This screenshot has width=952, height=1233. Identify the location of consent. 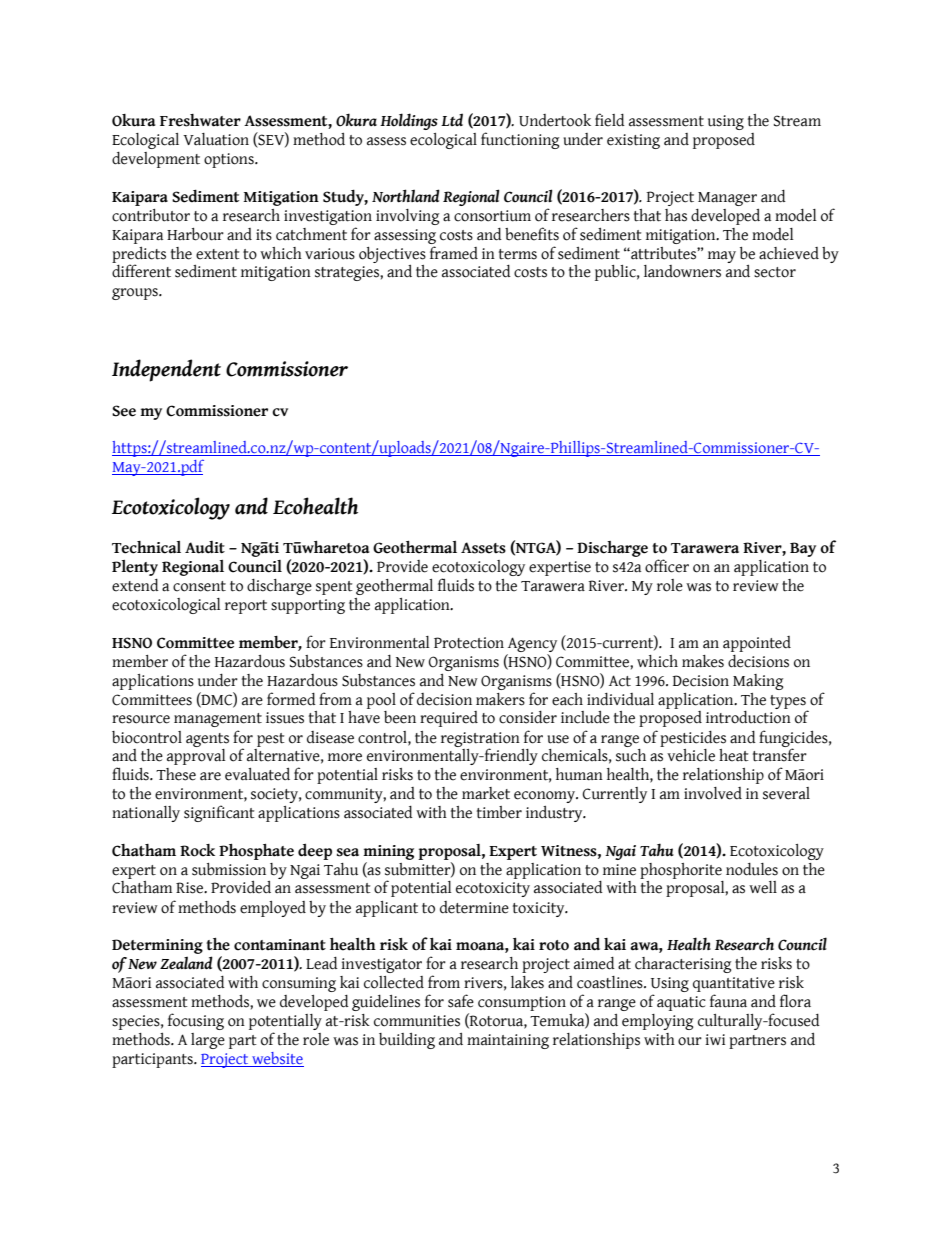
(199, 586).
